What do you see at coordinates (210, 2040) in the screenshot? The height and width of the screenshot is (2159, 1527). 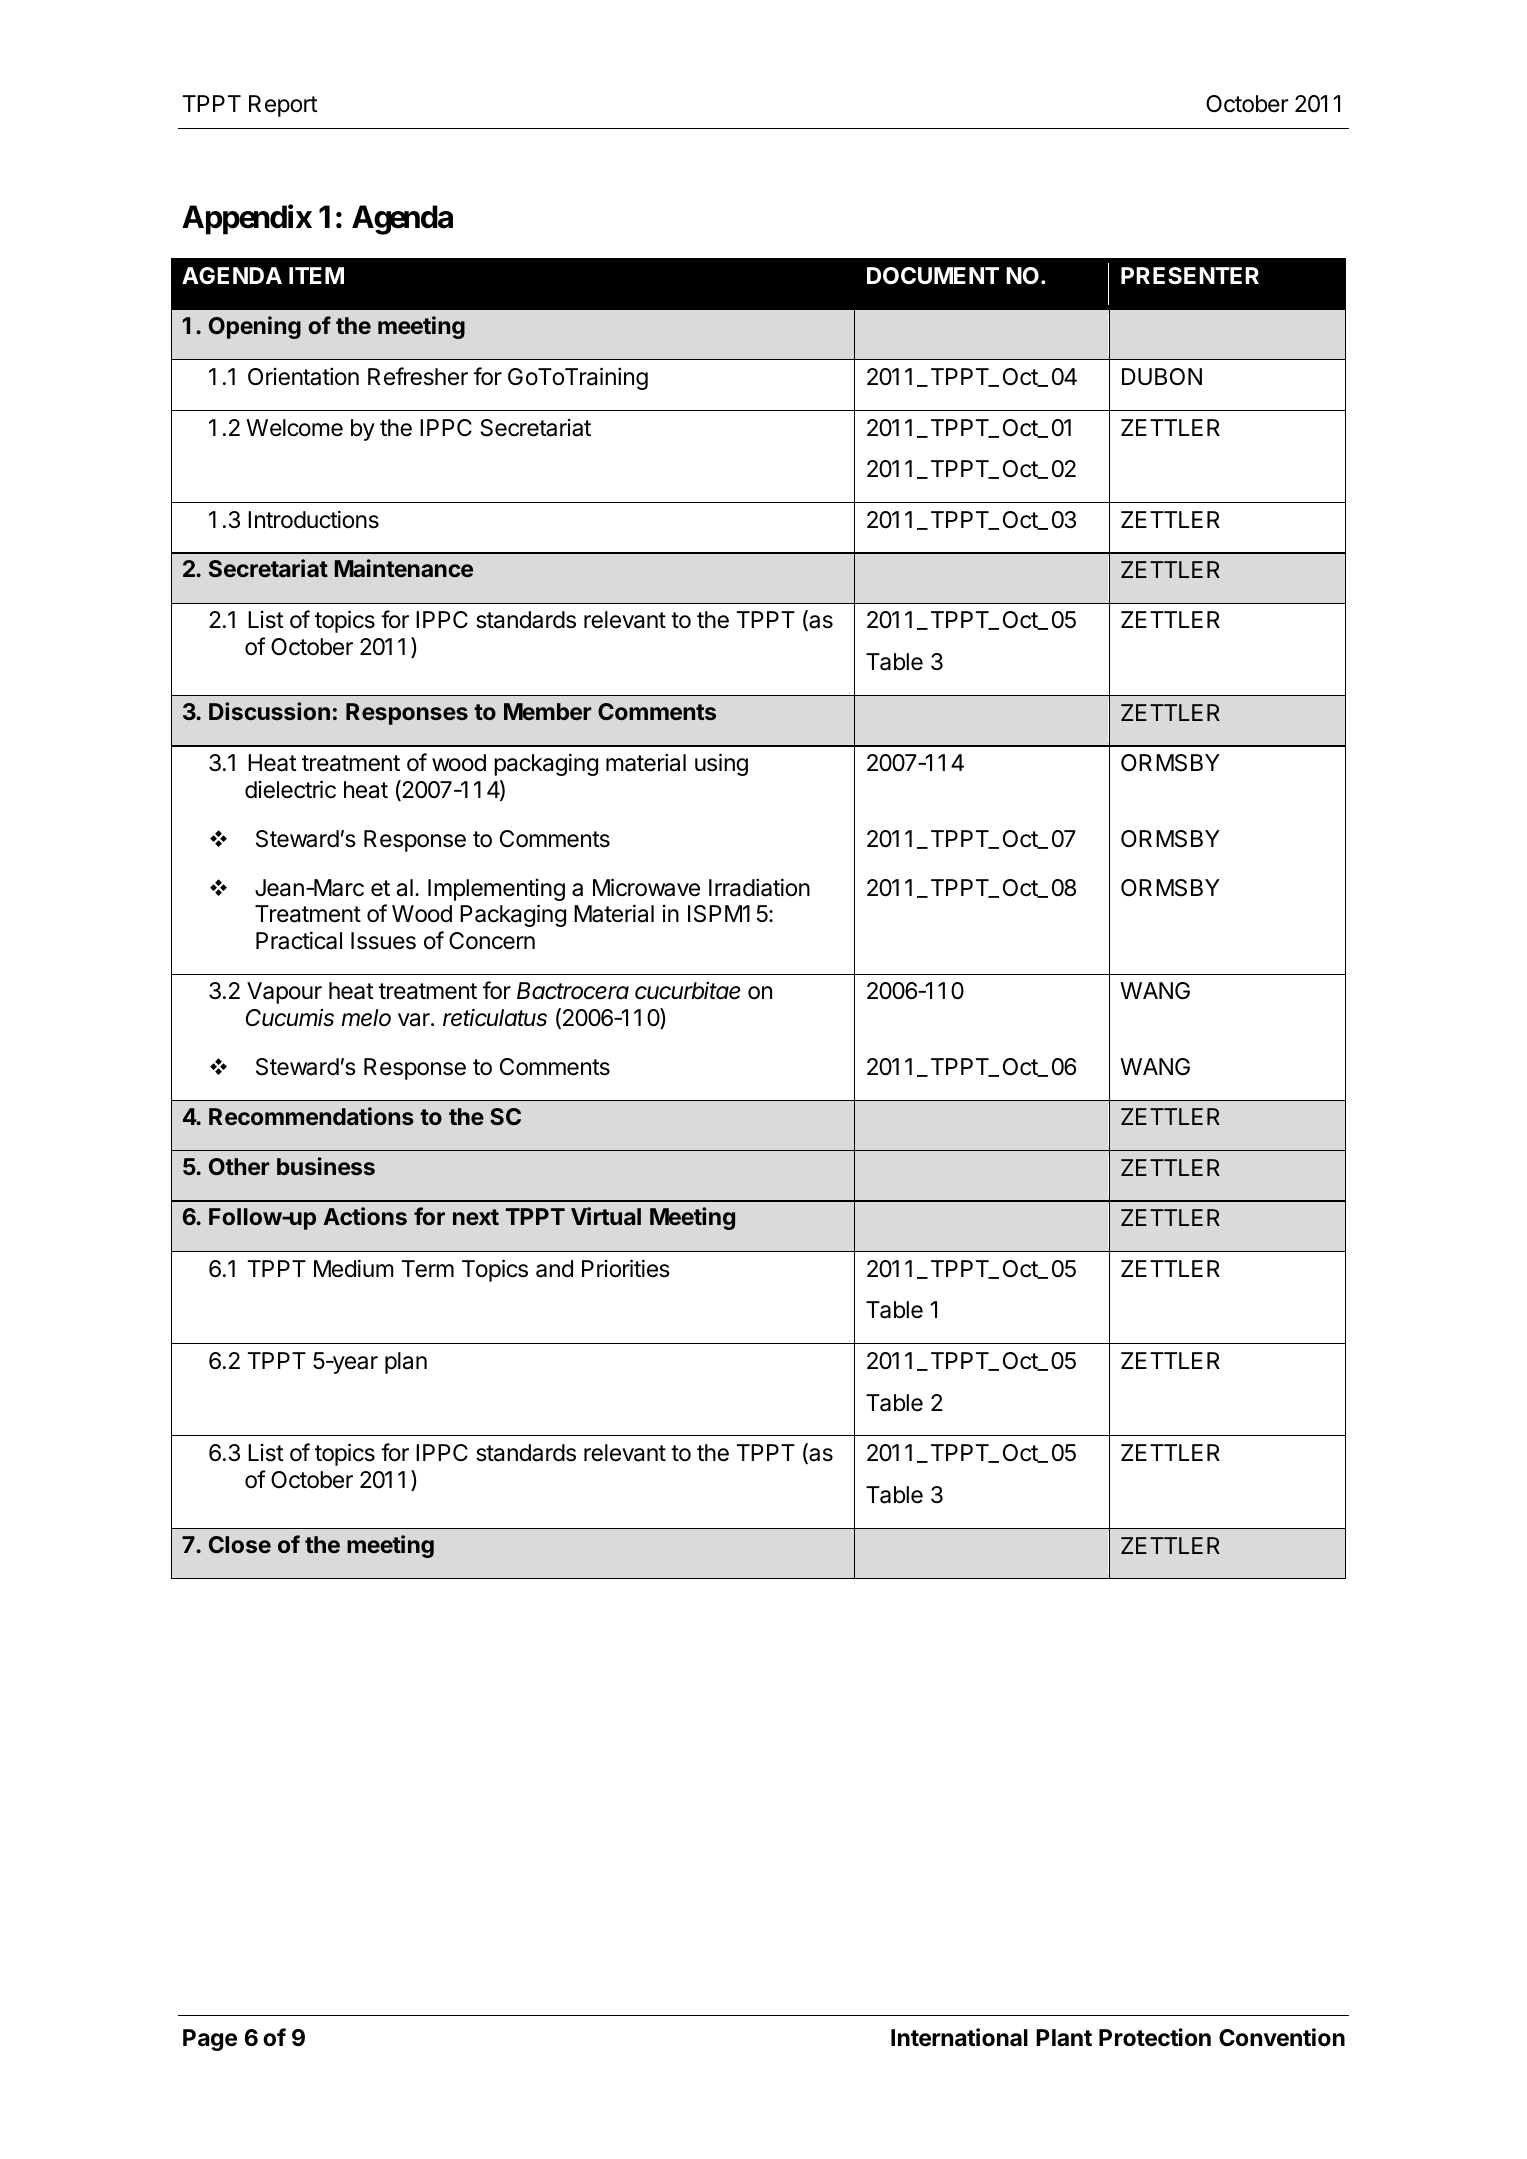 I see `Page` at bounding box center [210, 2040].
